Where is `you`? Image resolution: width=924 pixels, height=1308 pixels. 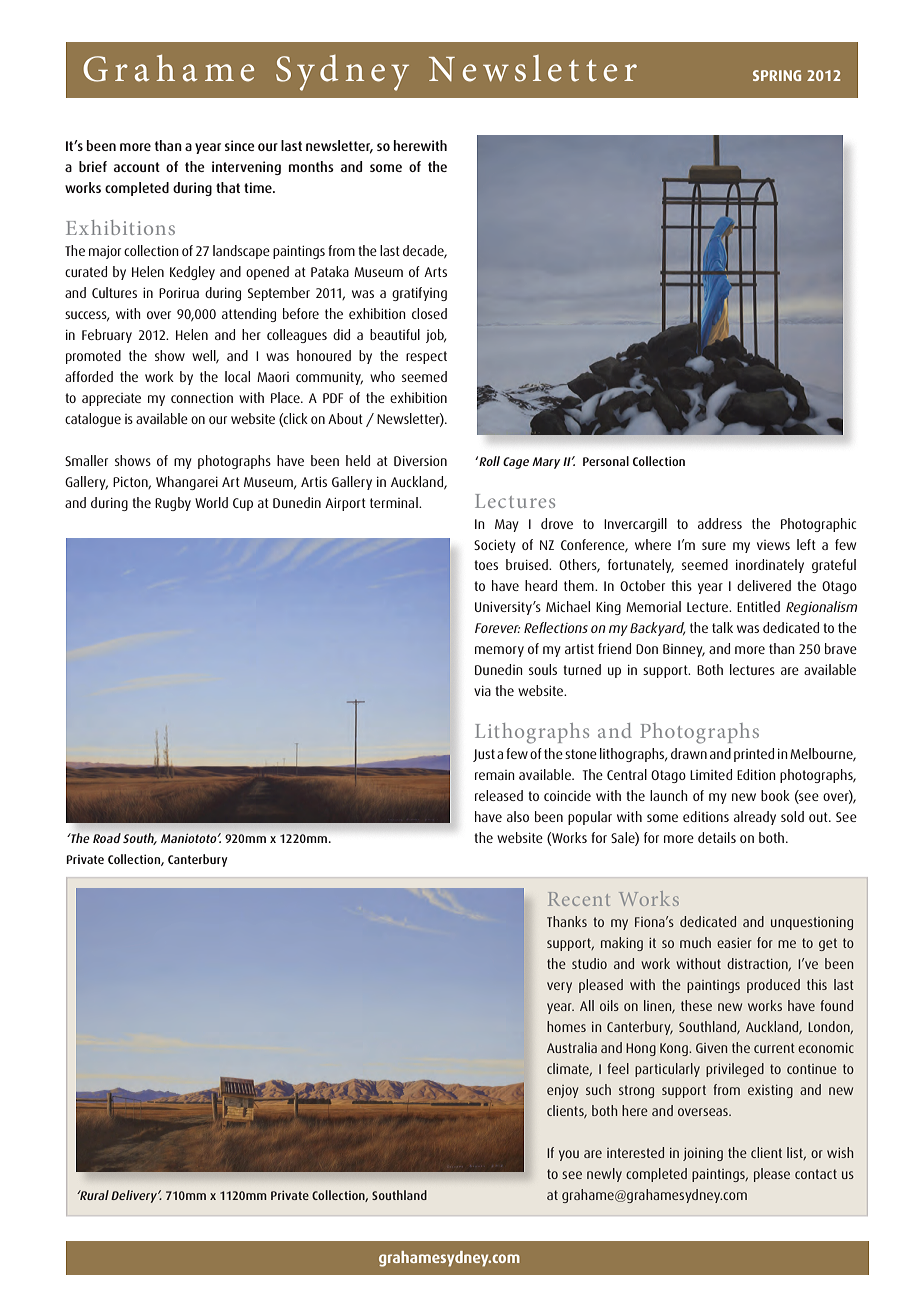
you is located at coordinates (569, 1155).
